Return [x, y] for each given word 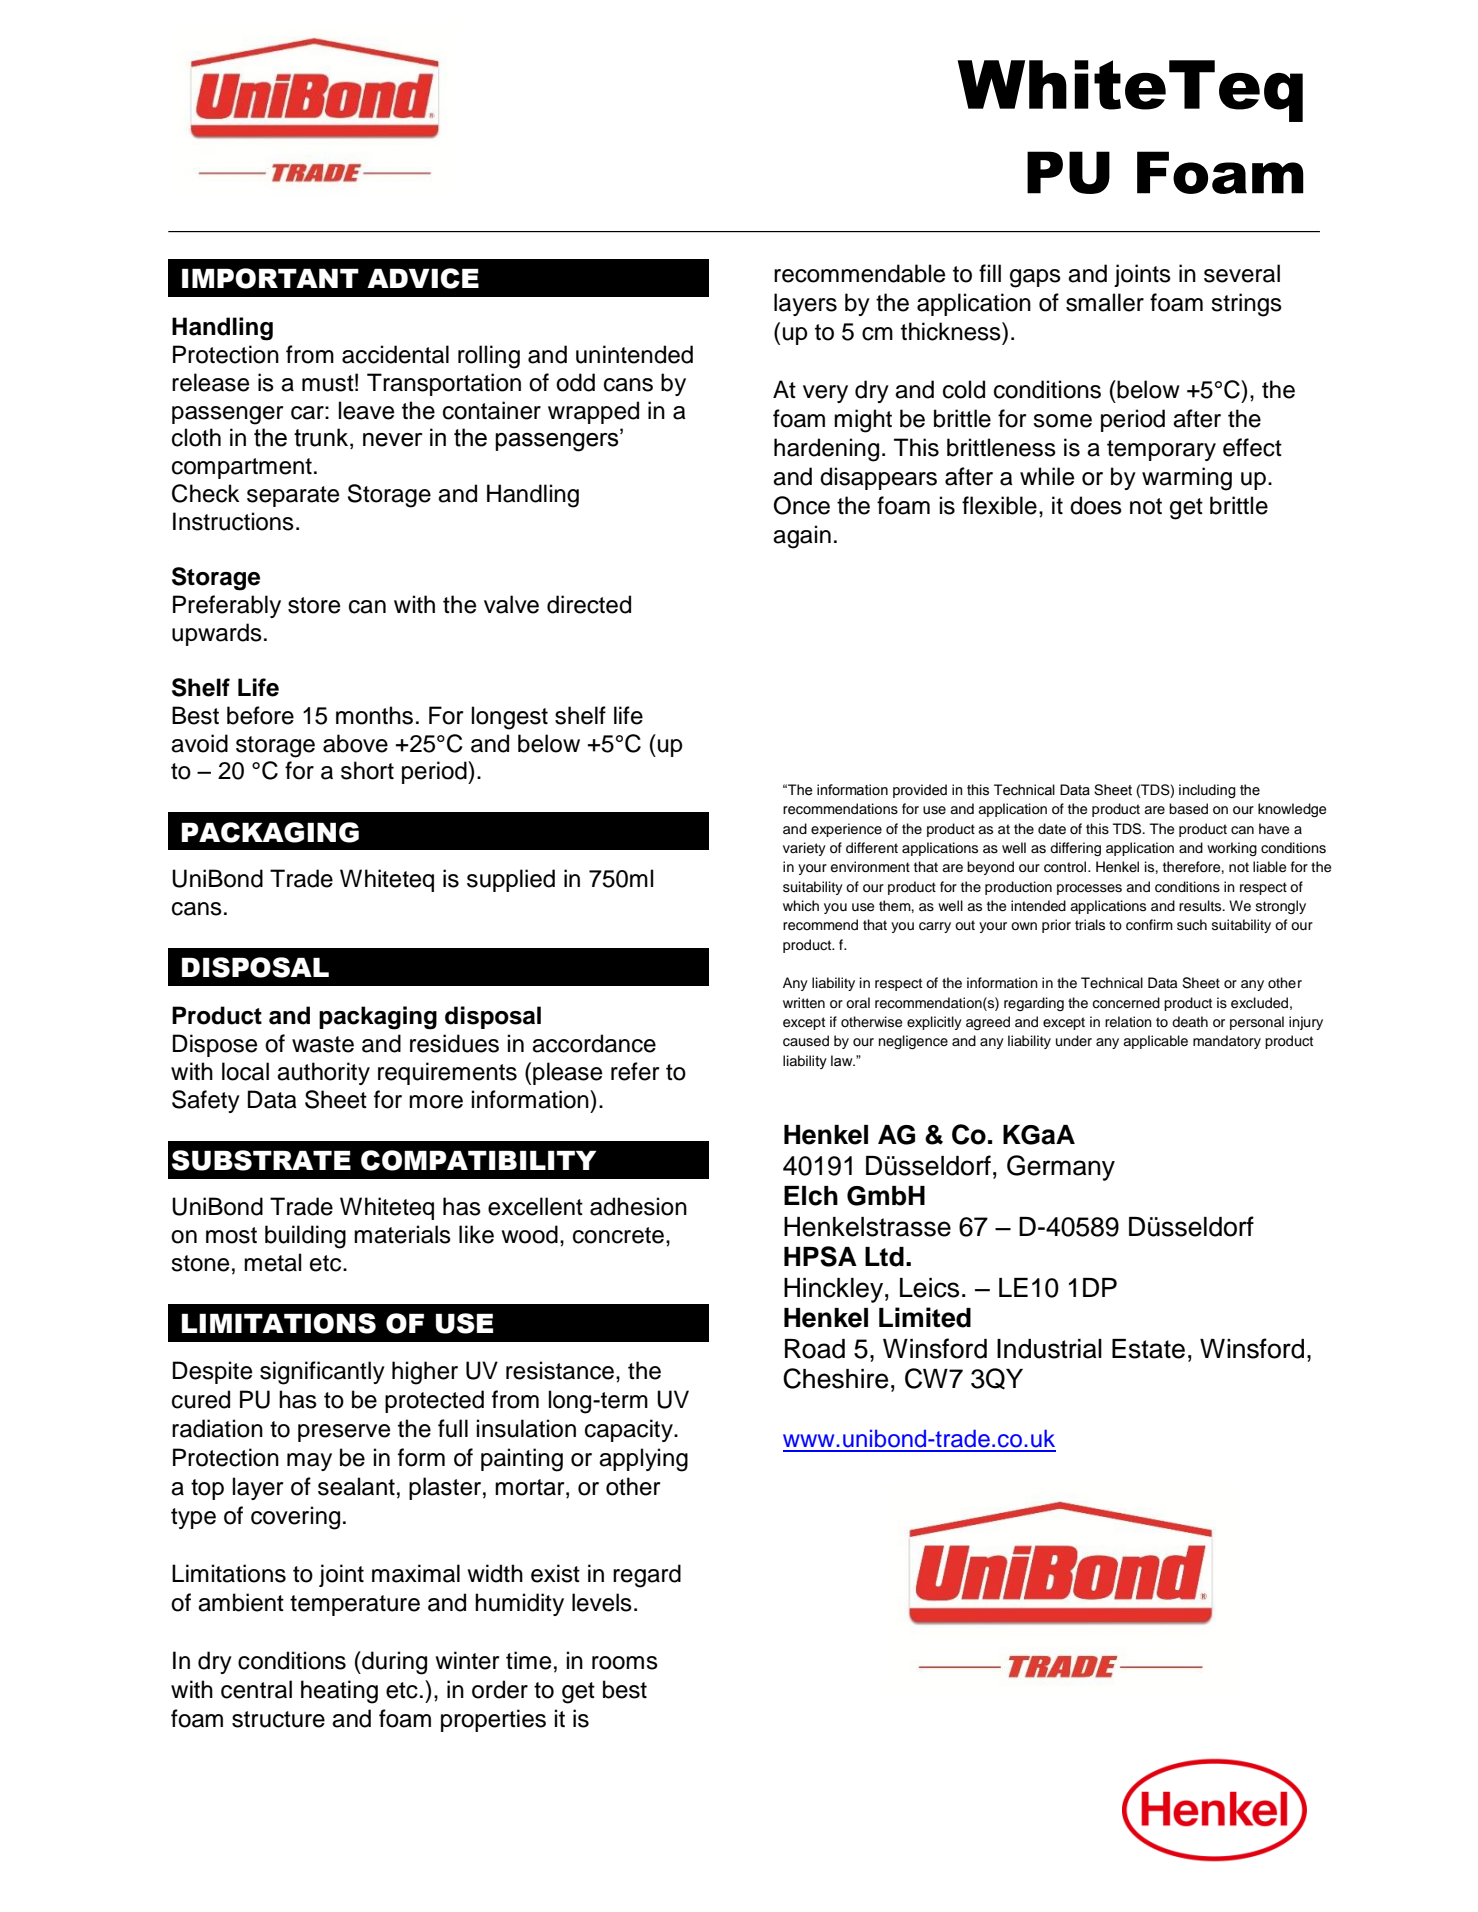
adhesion [638, 1206]
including [1207, 791]
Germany [1061, 1168]
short [367, 770]
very [825, 394]
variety [804, 849]
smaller [1105, 302]
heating [339, 1692]
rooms [625, 1663]
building [305, 1237]
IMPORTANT [270, 278]
